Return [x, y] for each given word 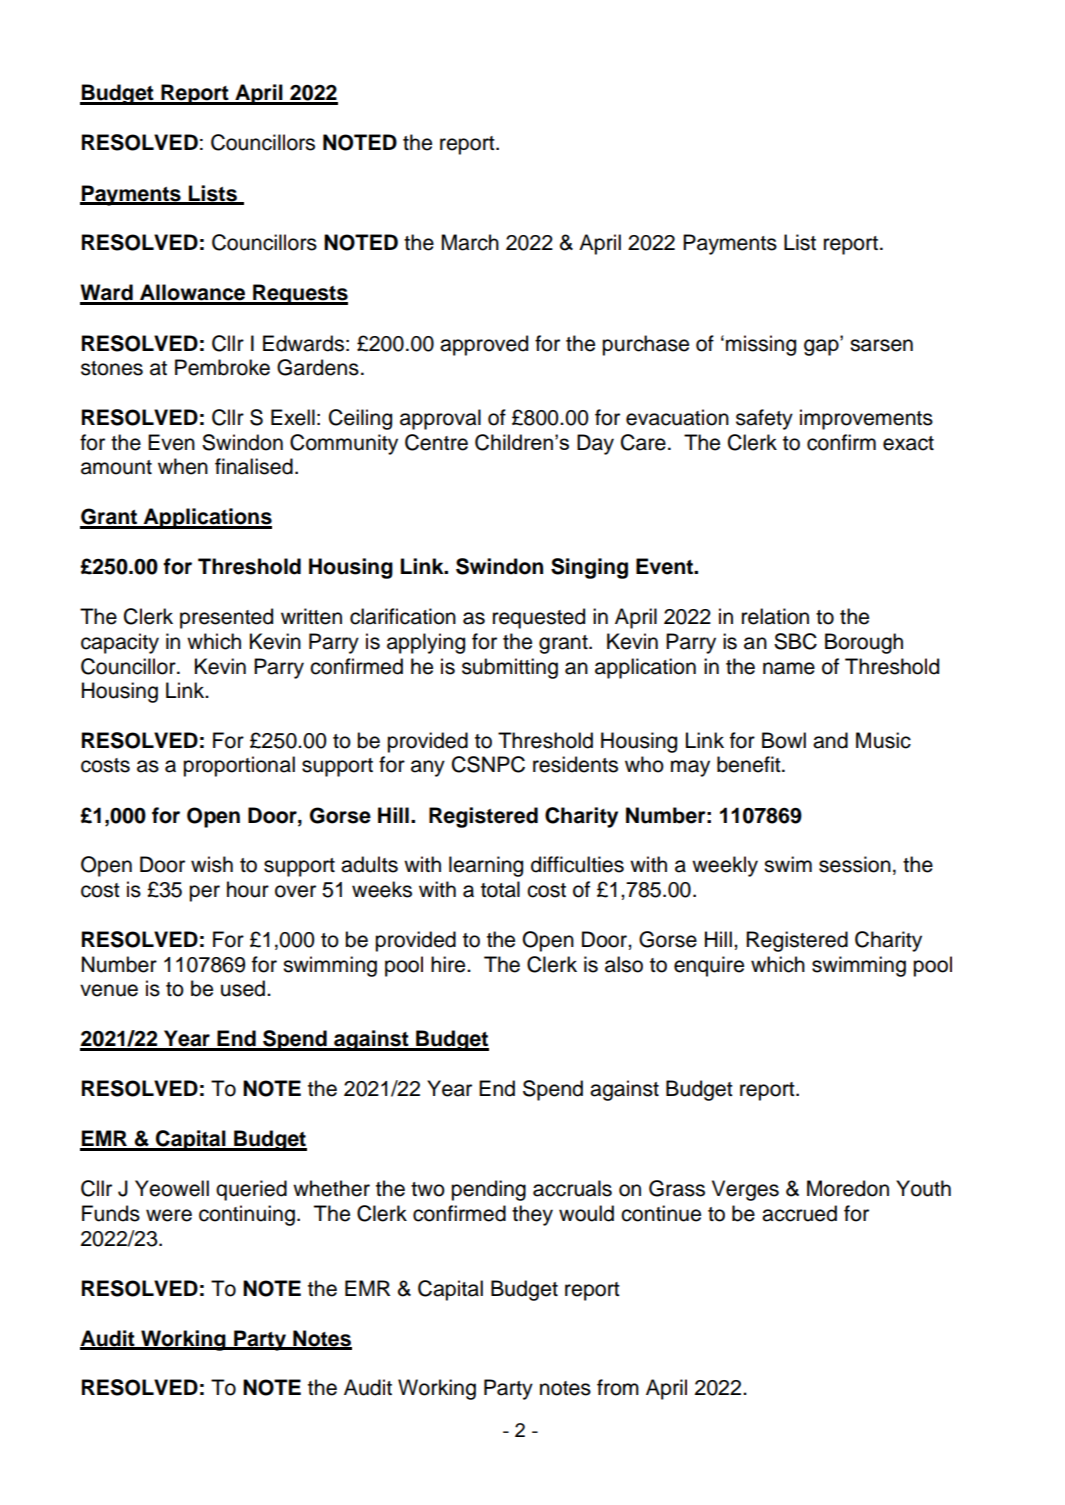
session [855, 864]
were [169, 1215]
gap [822, 346]
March [470, 242]
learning [486, 866]
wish [212, 864]
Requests [299, 294]
